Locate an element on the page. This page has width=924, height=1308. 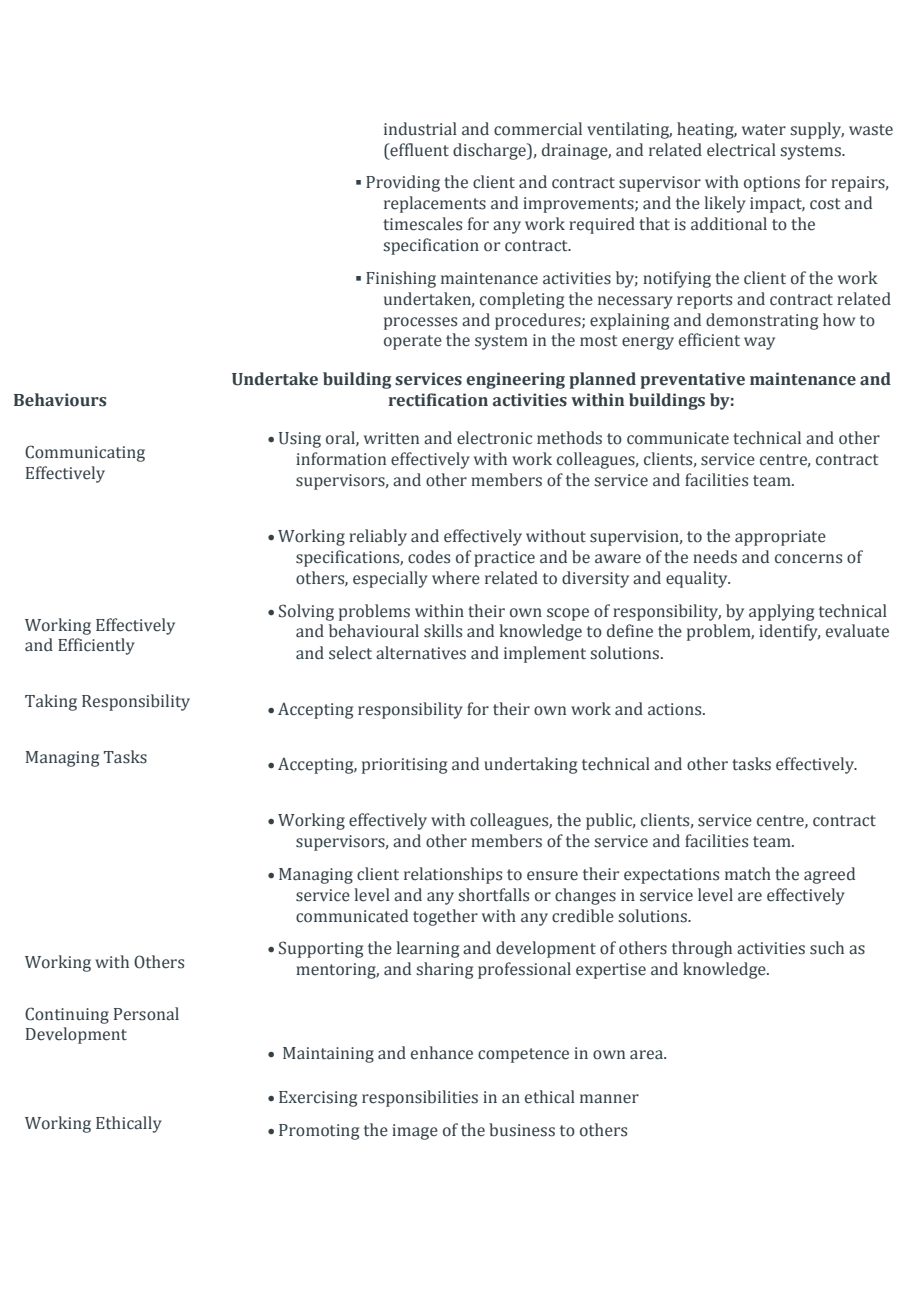
Personal is located at coordinates (146, 1014).
